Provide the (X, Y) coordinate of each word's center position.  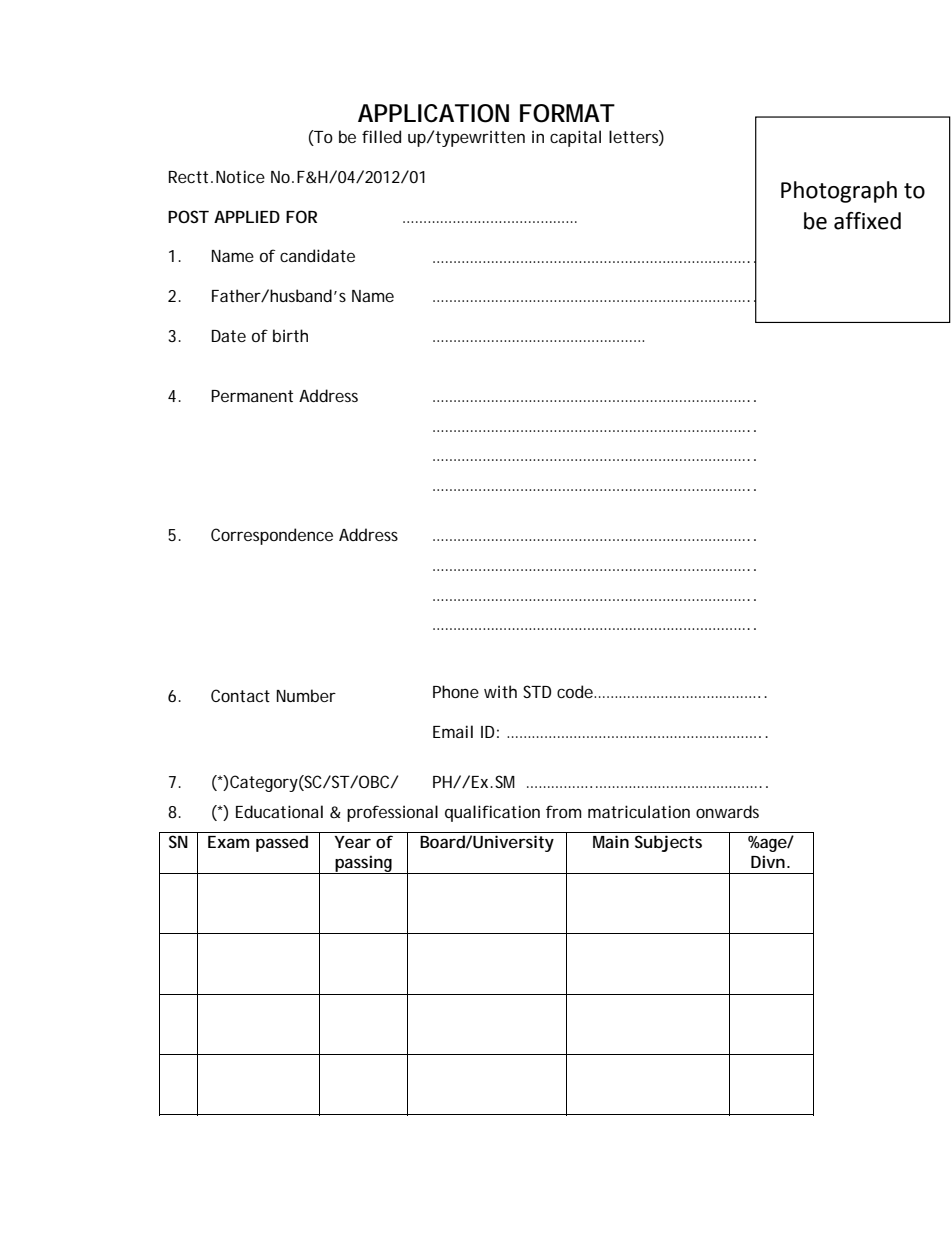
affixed (867, 221)
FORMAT (566, 113)
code (575, 691)
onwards (727, 811)
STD (537, 691)
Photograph (839, 192)
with (500, 691)
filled (381, 136)
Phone (456, 691)
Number (306, 695)
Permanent (252, 396)
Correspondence (272, 536)
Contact (240, 695)
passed (282, 843)
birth (290, 335)
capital (575, 138)
